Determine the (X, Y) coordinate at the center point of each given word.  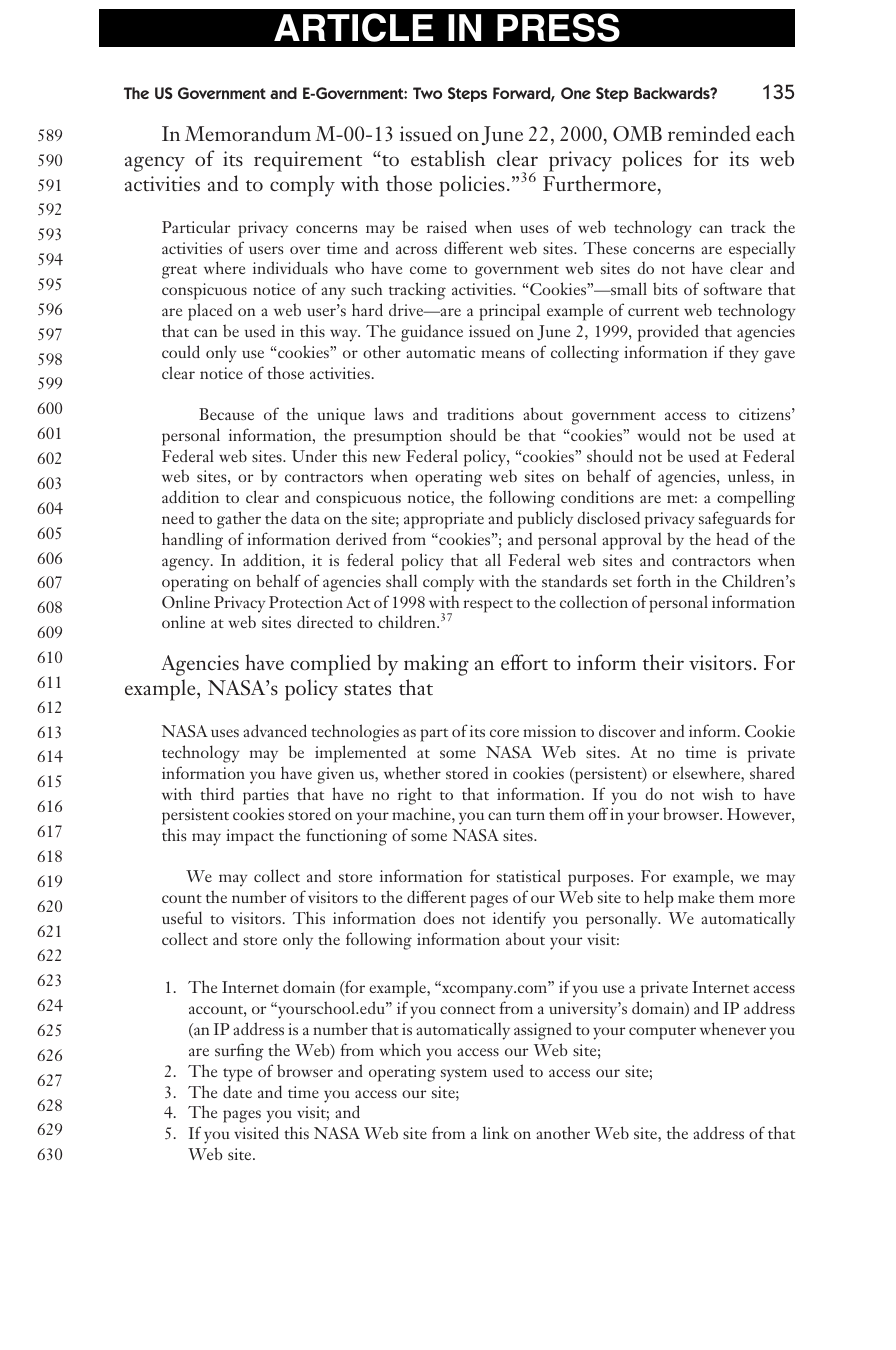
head (732, 538)
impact (250, 837)
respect (488, 606)
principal (509, 312)
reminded (709, 133)
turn (530, 815)
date (237, 1091)
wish (717, 794)
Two (427, 93)
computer (662, 1033)
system (464, 1075)
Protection (306, 602)
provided (668, 333)
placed (210, 312)
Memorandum (248, 133)
